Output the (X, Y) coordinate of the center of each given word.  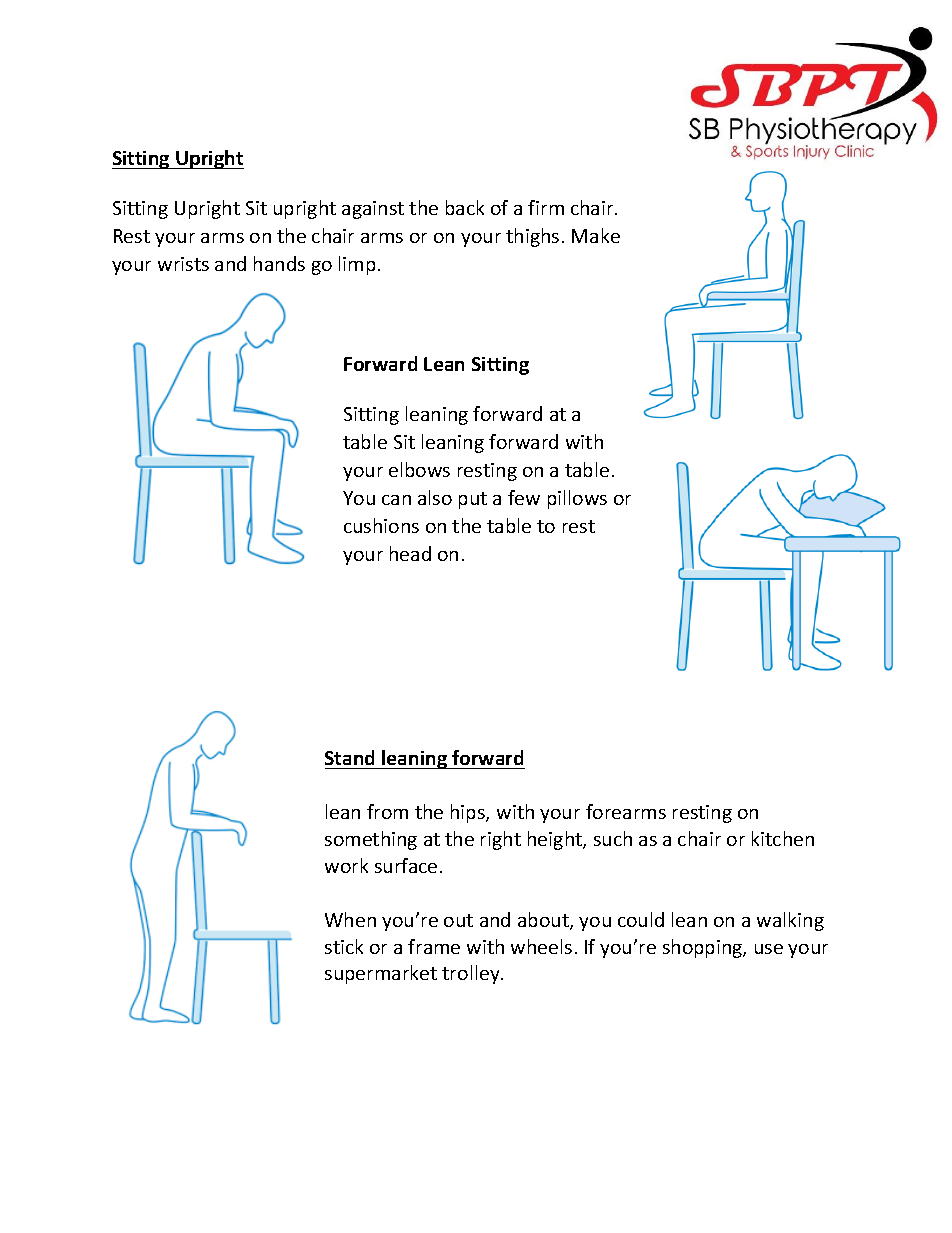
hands (279, 263)
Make (596, 235)
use (769, 949)
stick (344, 946)
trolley (472, 974)
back (465, 207)
